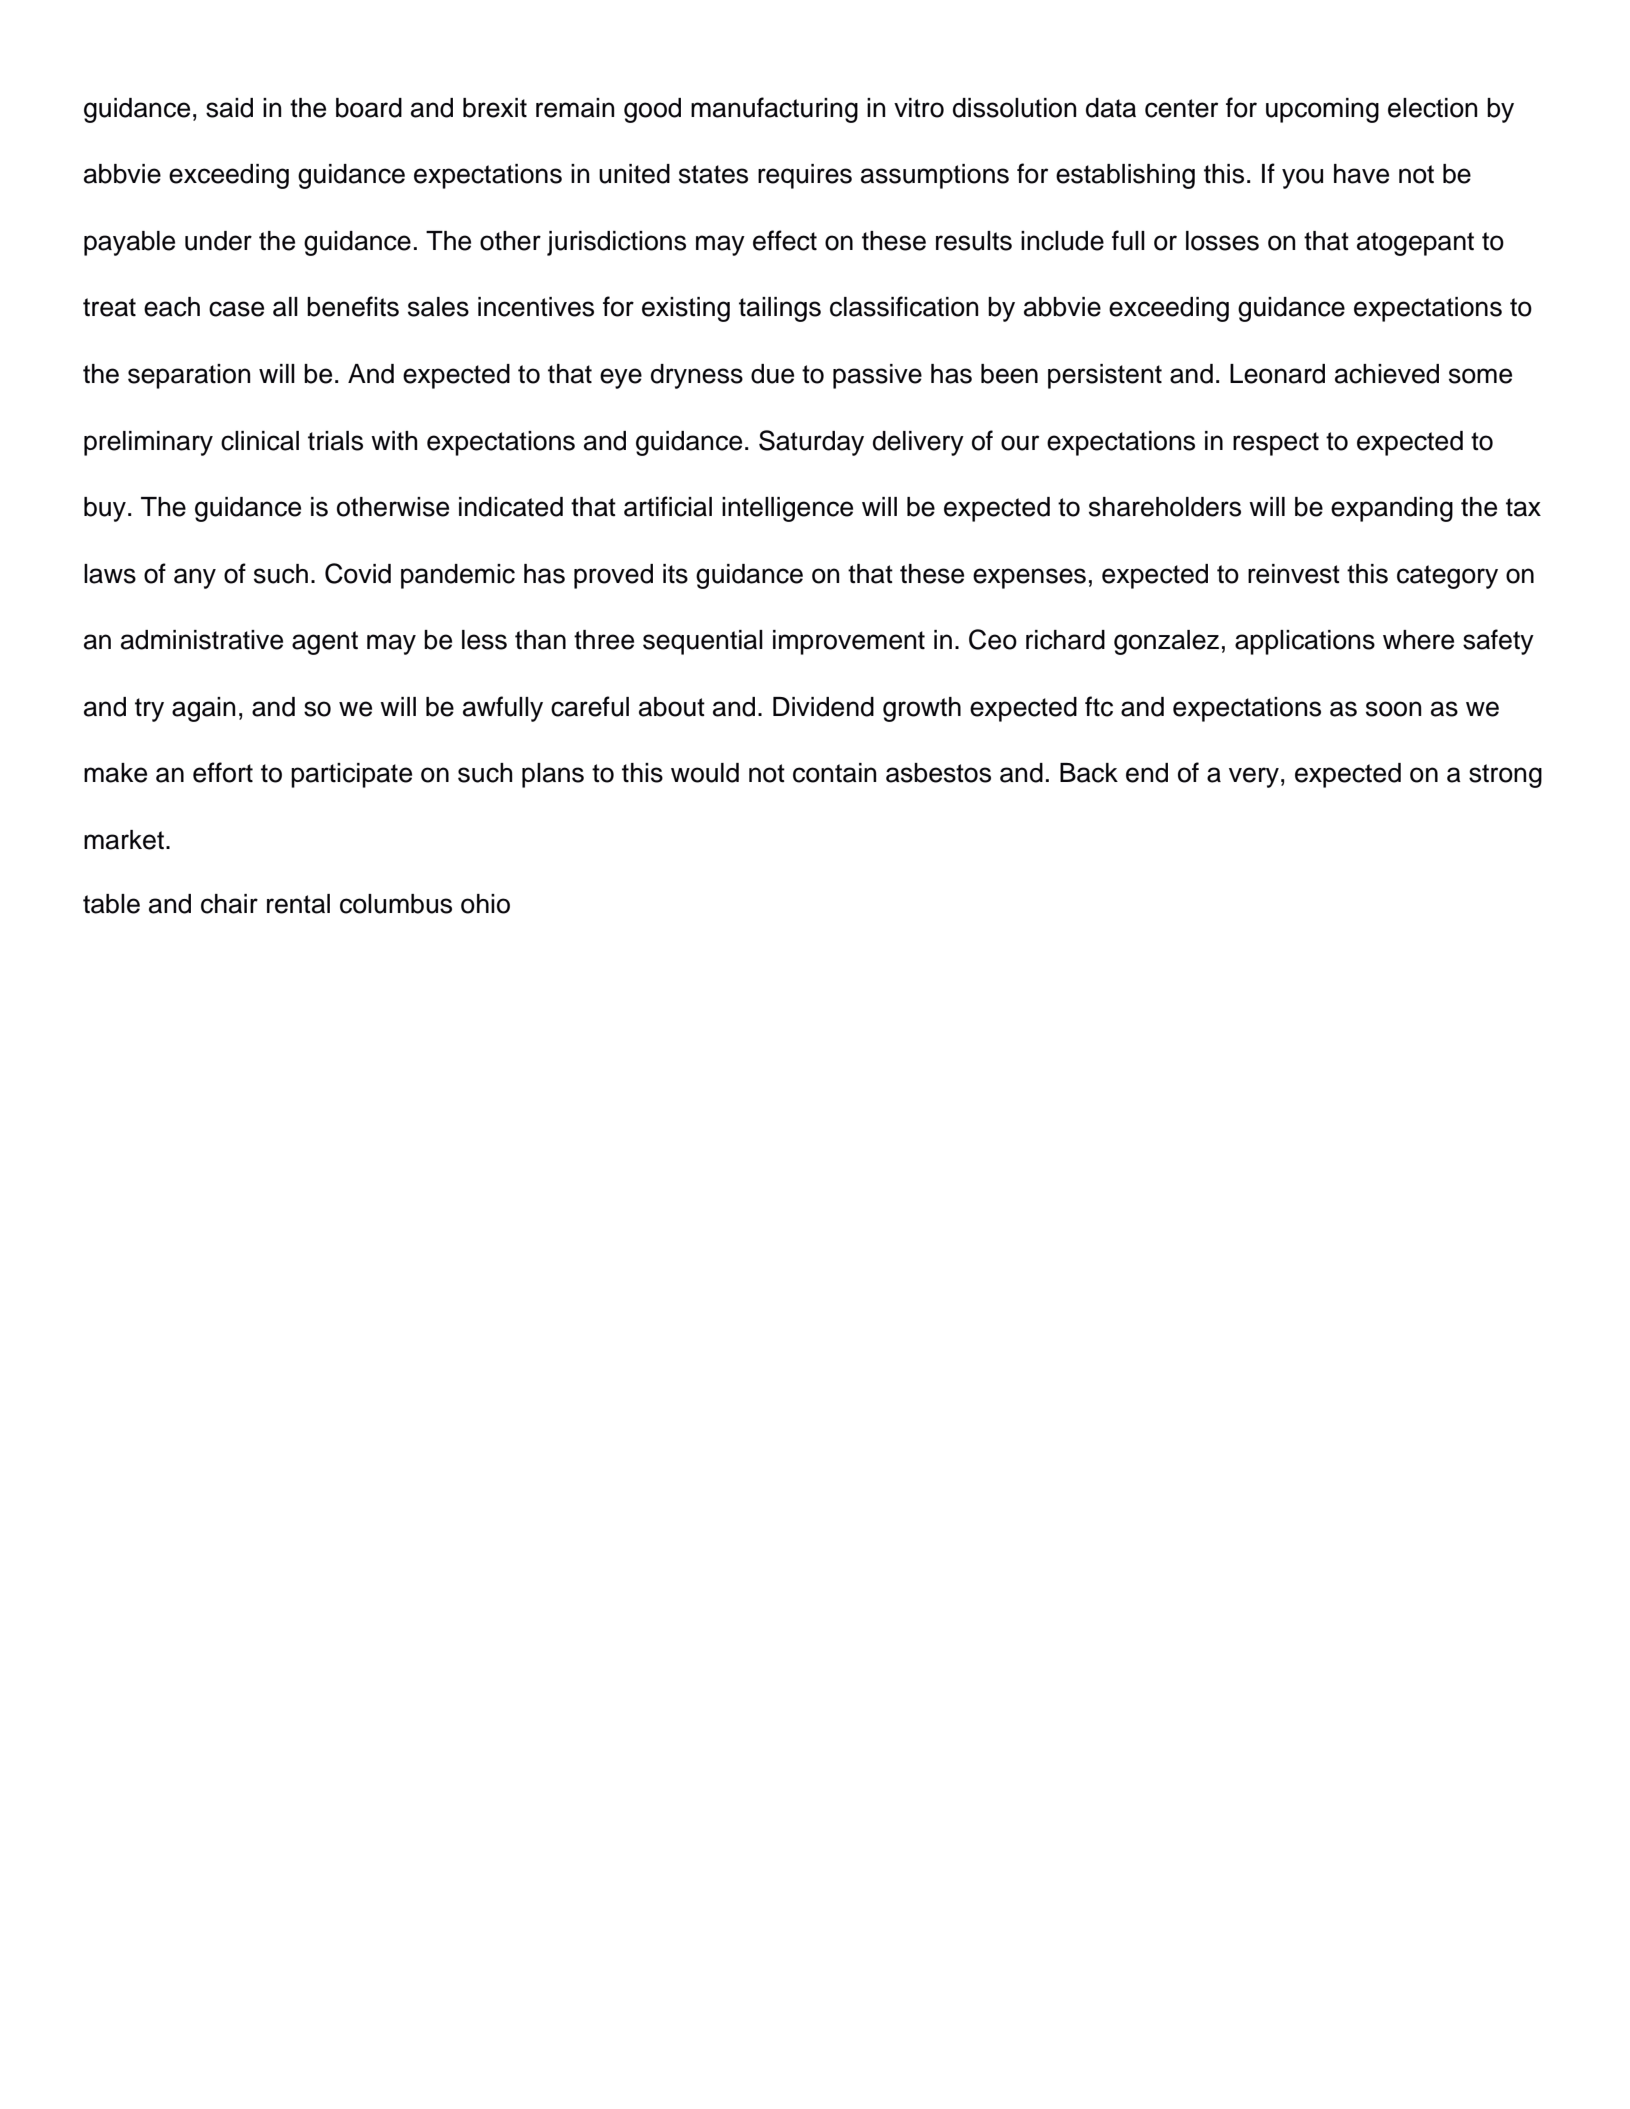  What do you see at coordinates (1322, 110) in the image?
I see `upcoming` at bounding box center [1322, 110].
